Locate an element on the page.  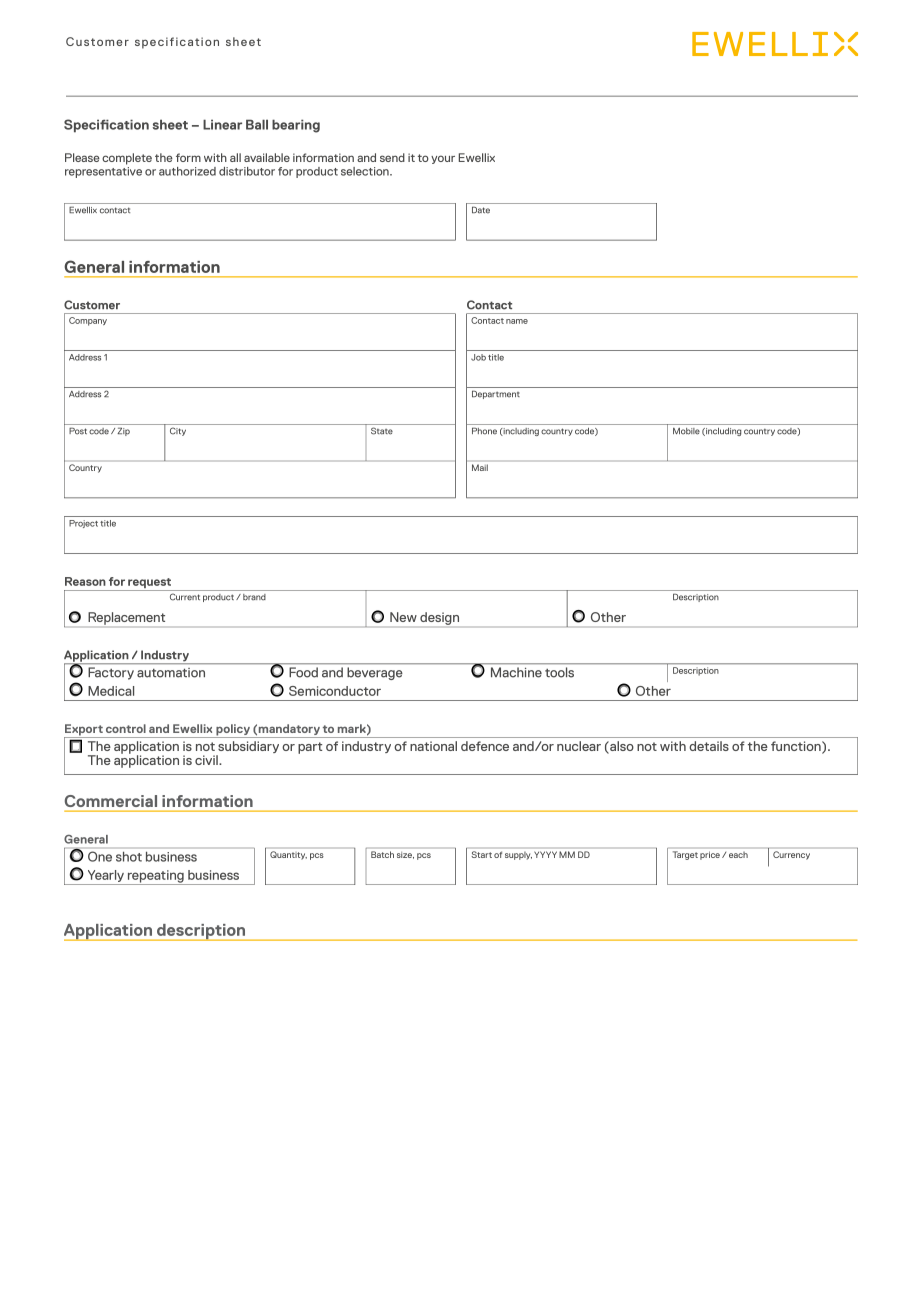
beverage is located at coordinates (374, 673).
